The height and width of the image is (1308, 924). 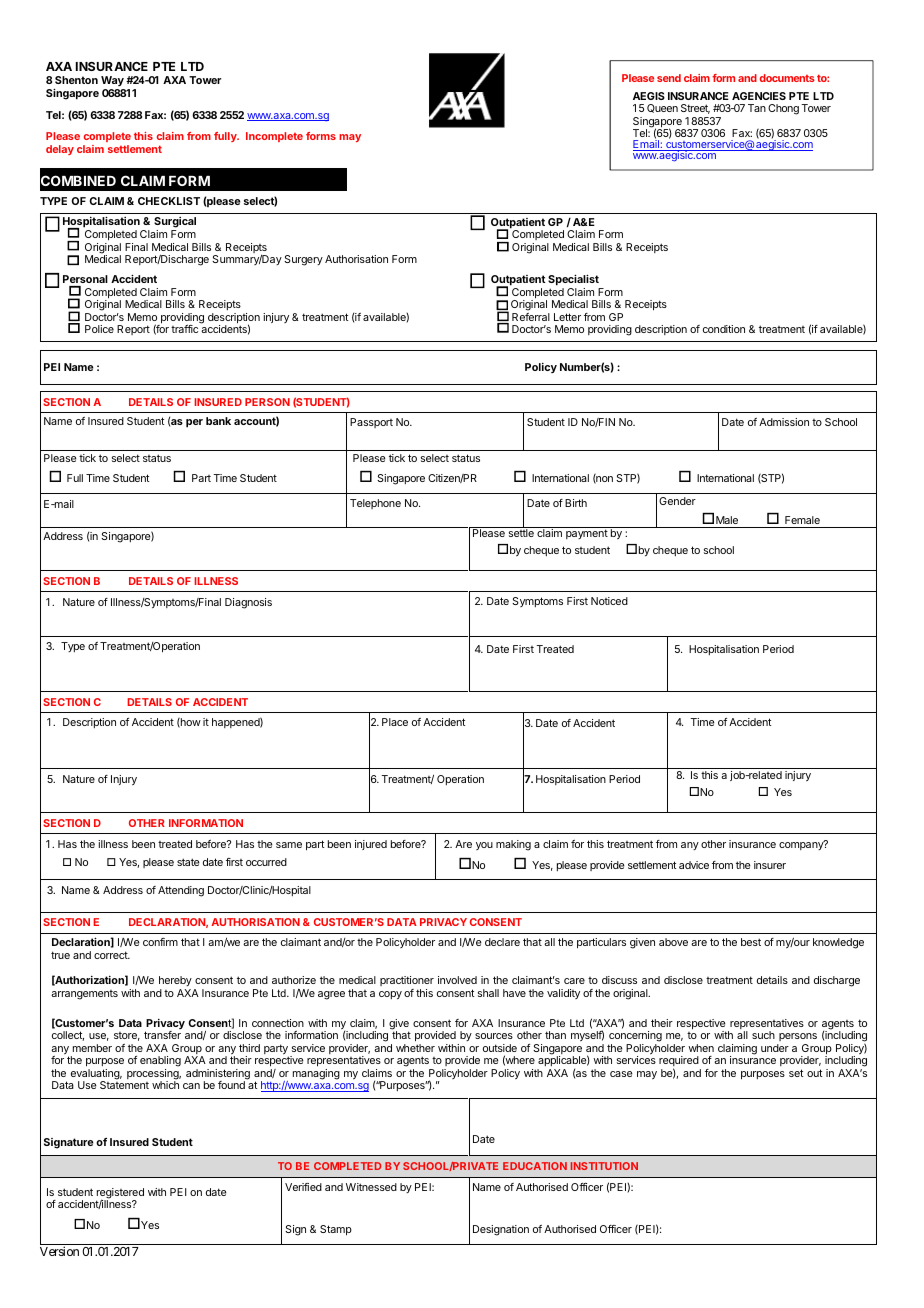 I want to click on delay, so click(x=60, y=150).
